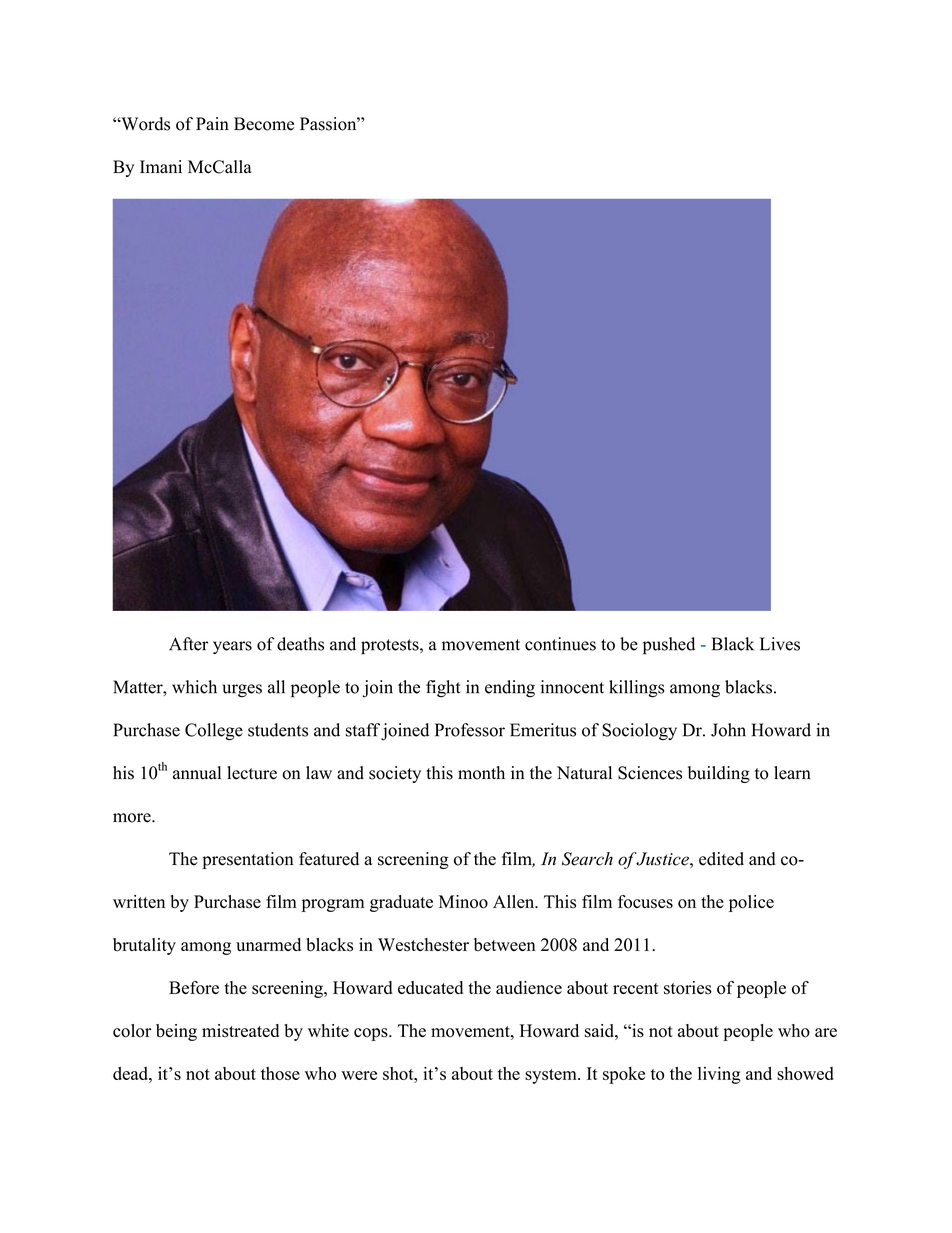 This screenshot has height=1233, width=952. I want to click on pushed, so click(669, 646).
